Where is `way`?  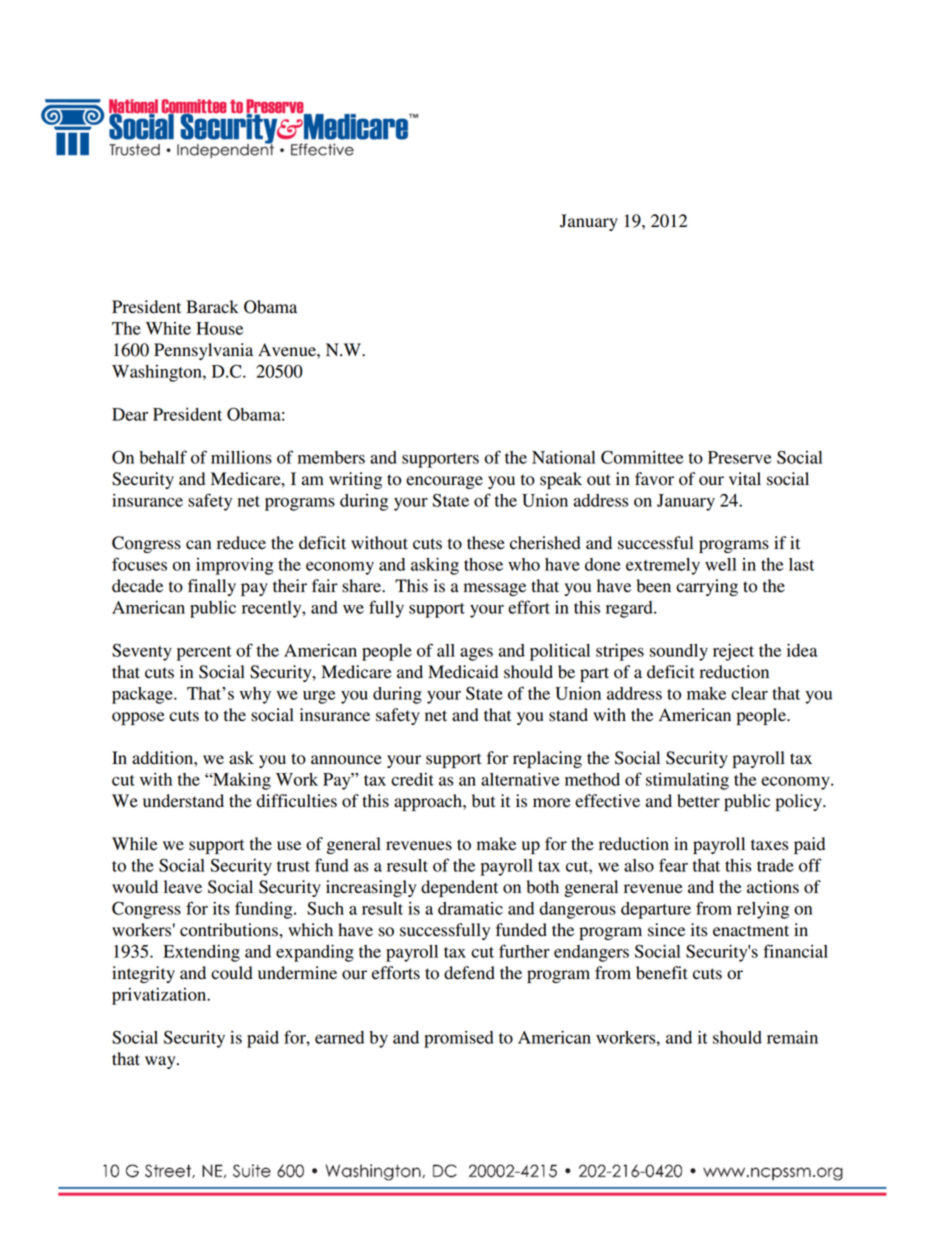 way is located at coordinates (161, 1062).
